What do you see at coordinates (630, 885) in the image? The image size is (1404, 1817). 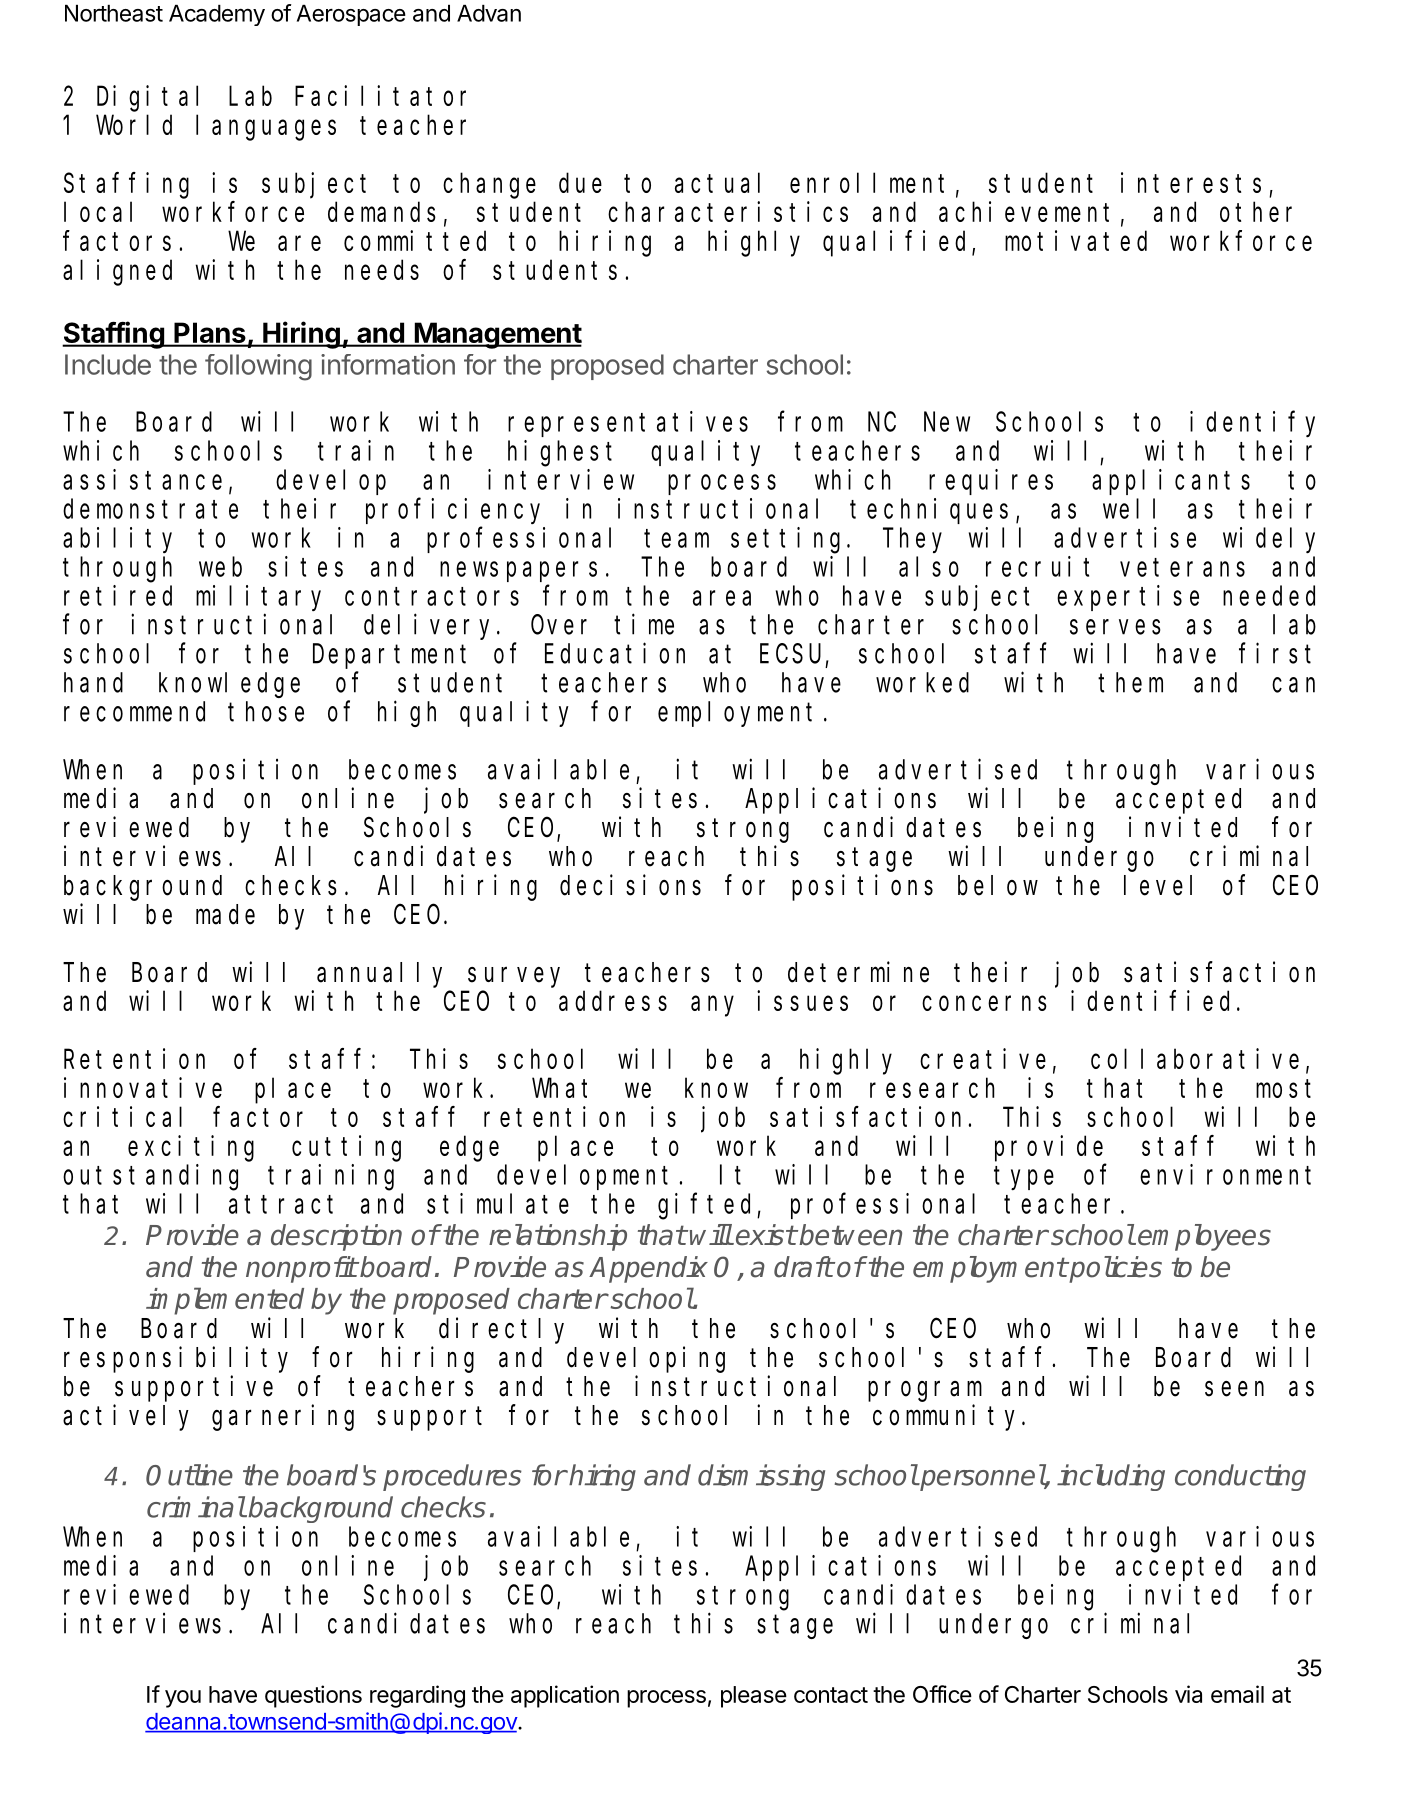 I see `decisions` at bounding box center [630, 885].
